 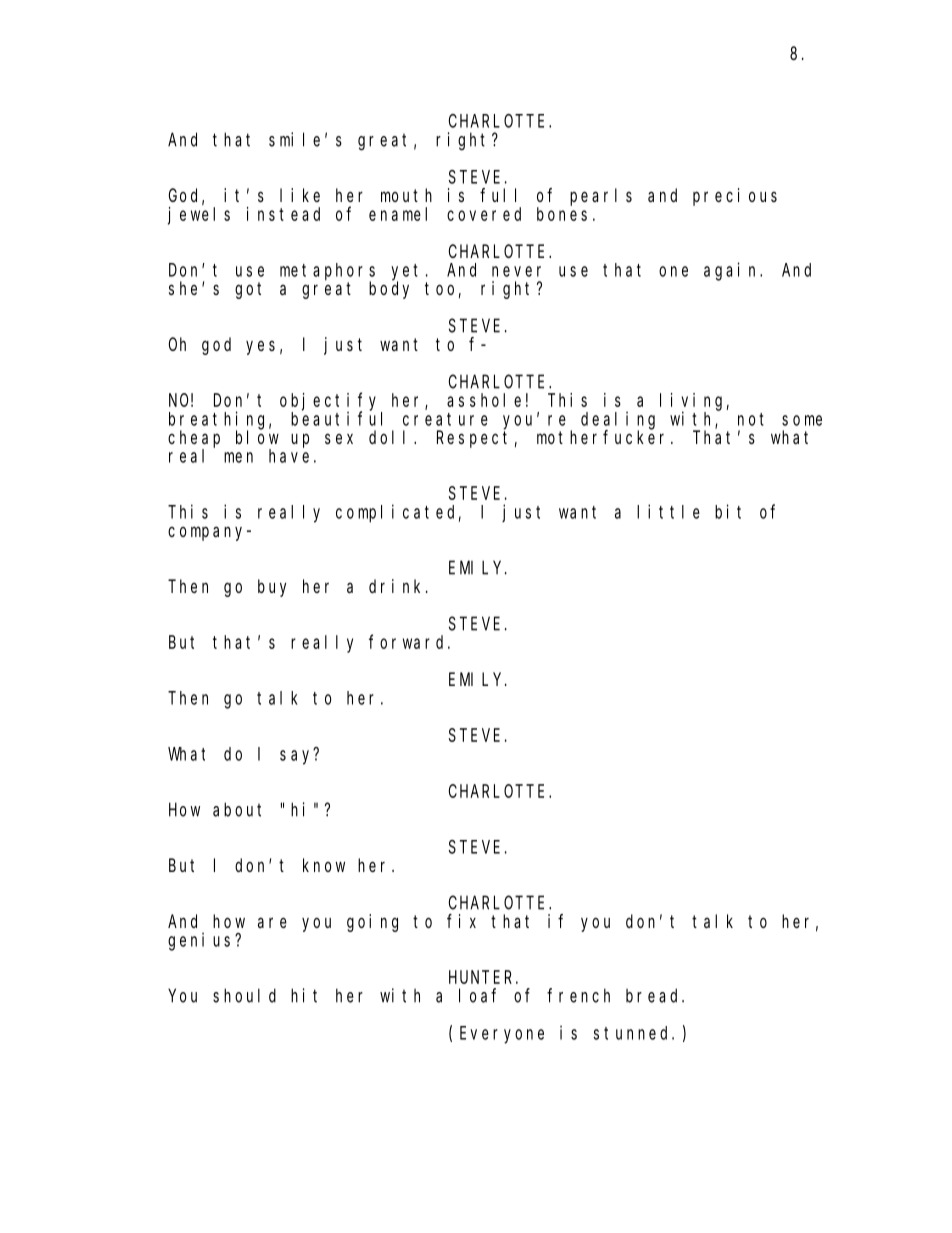 What do you see at coordinates (802, 420) in the image?
I see `some` at bounding box center [802, 420].
